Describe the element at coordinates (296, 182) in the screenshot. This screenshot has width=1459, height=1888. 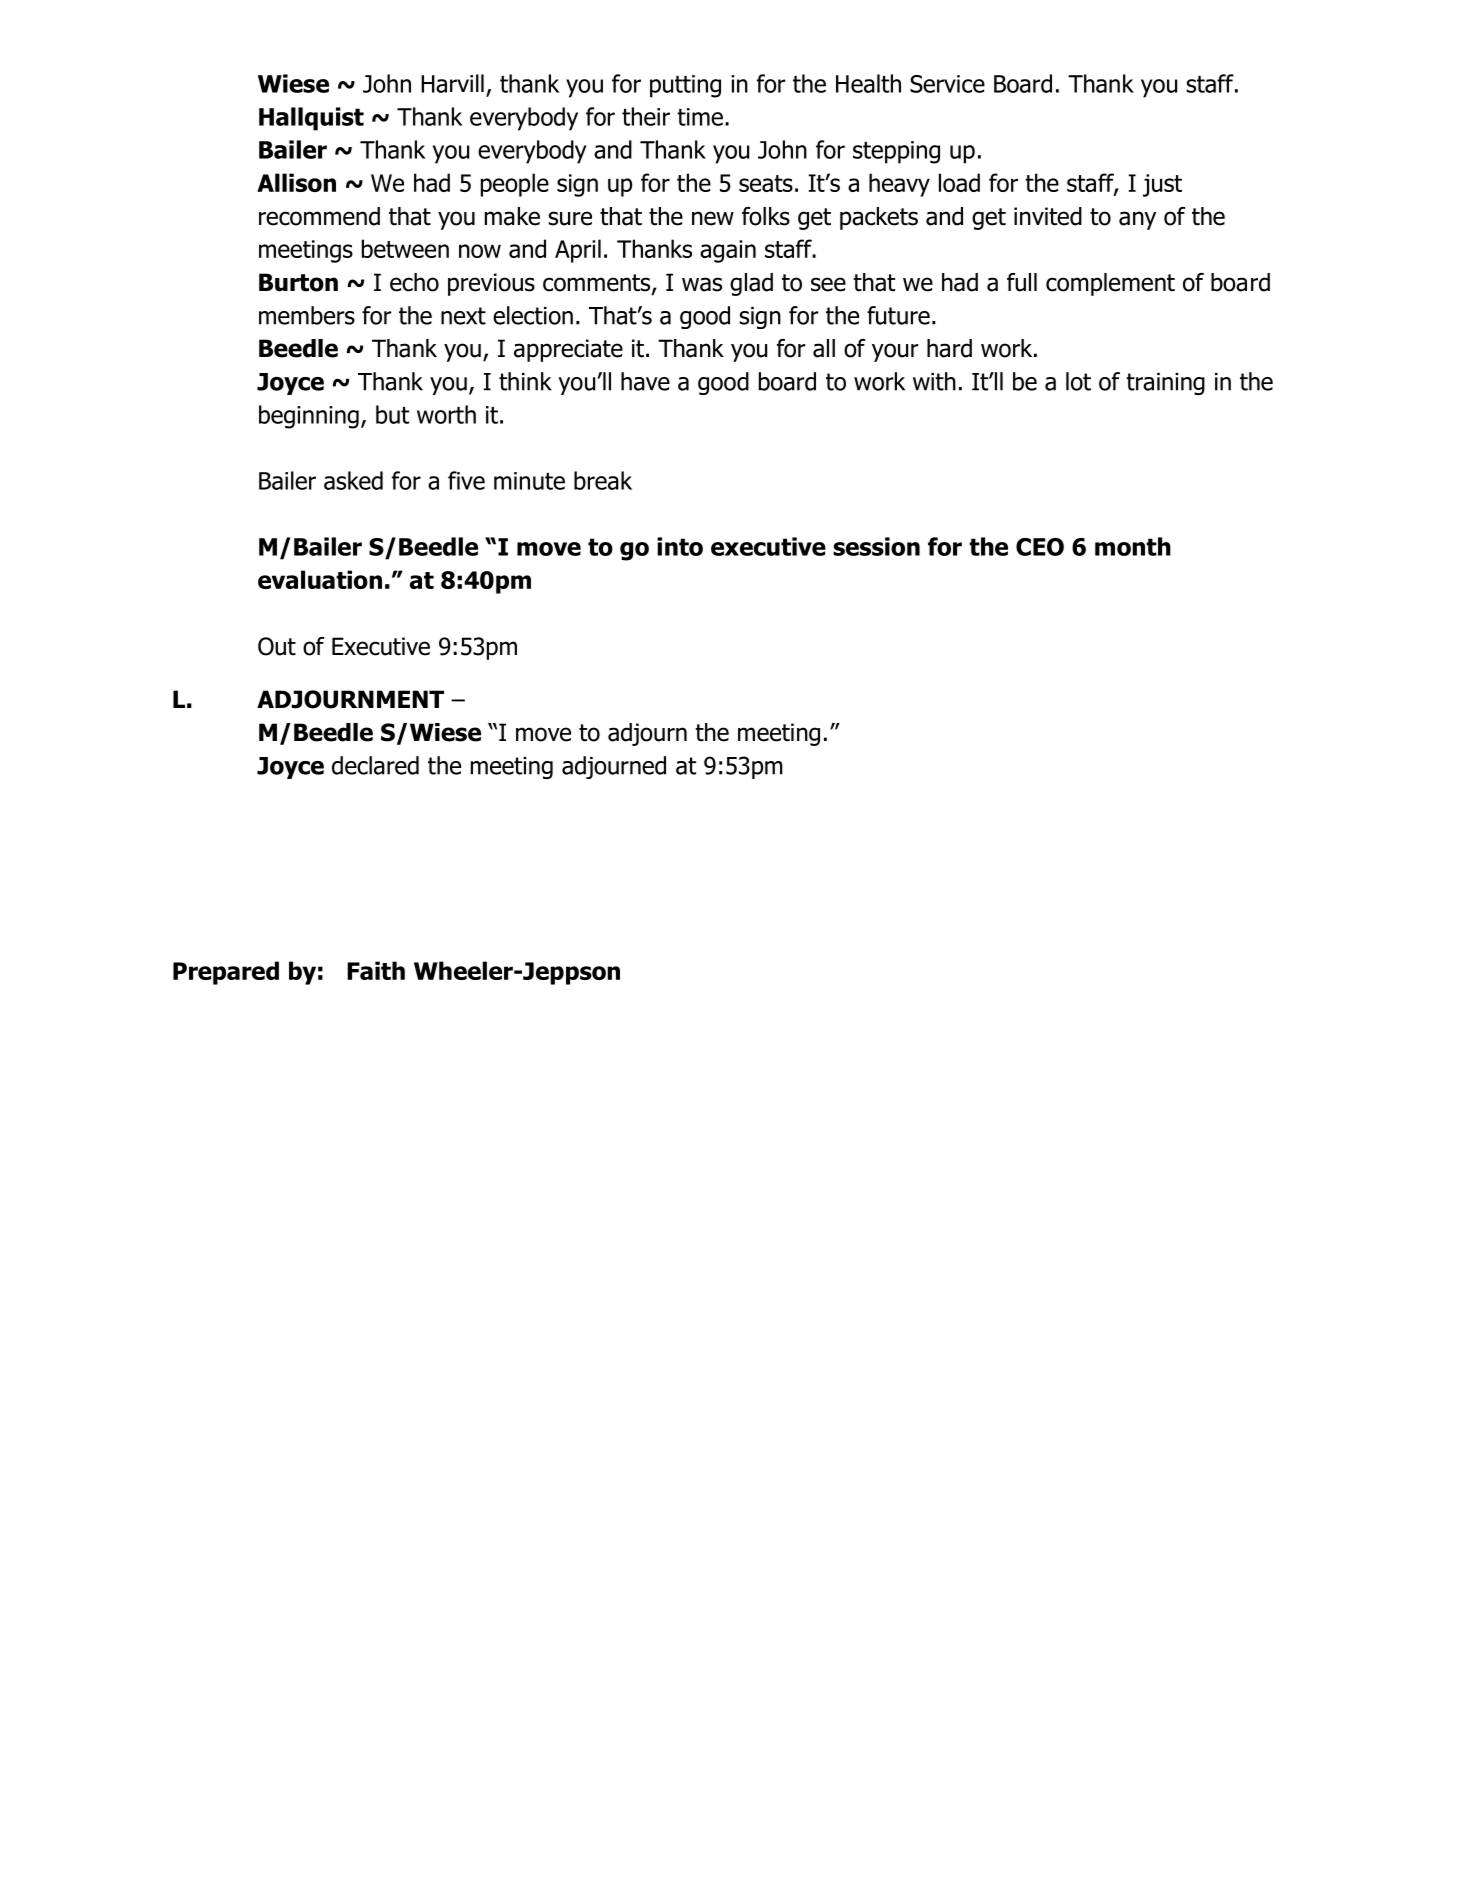
I see `Allison` at that location.
